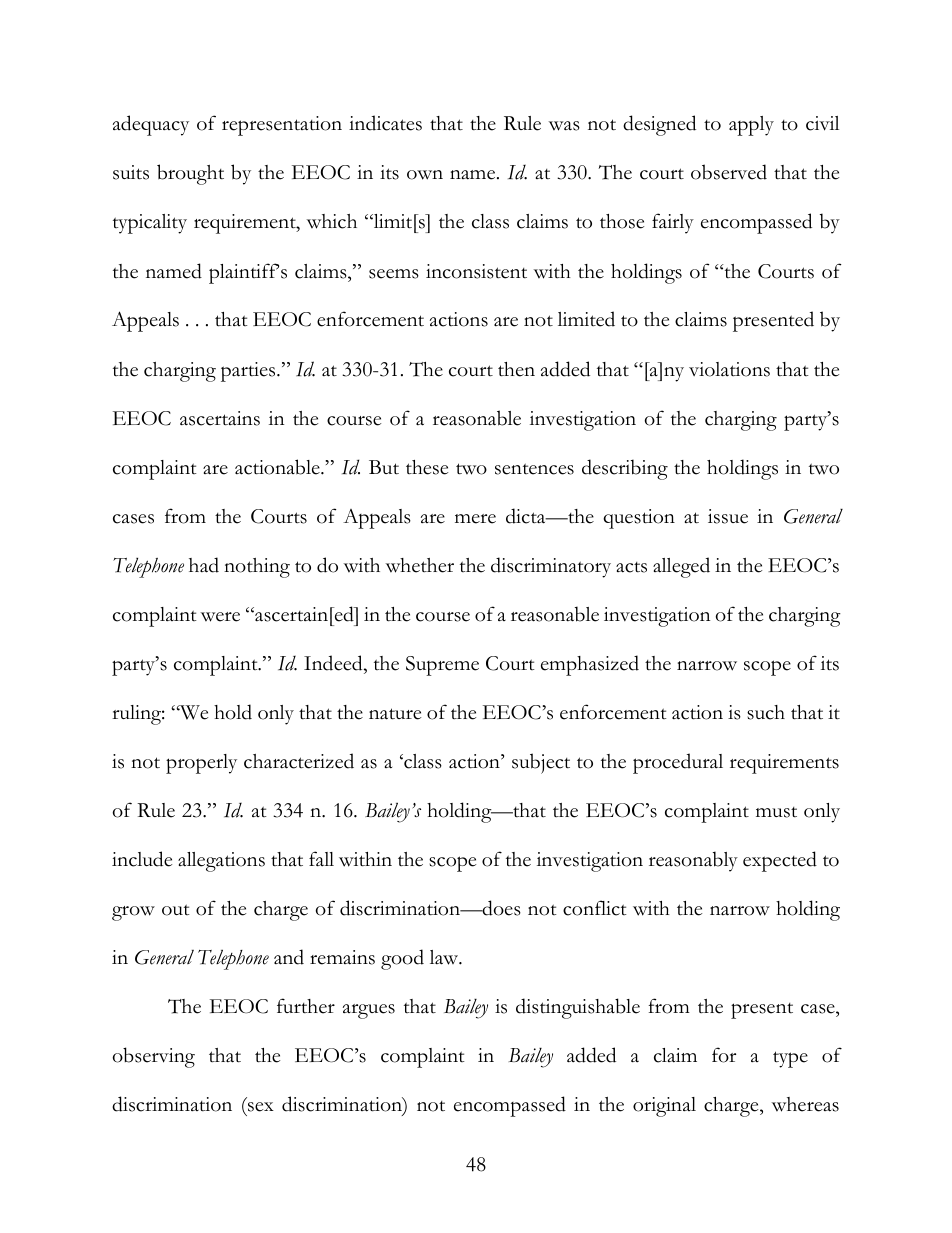 The height and width of the image is (1233, 952). Describe the element at coordinates (729, 369) in the image. I see `violations` at that location.
